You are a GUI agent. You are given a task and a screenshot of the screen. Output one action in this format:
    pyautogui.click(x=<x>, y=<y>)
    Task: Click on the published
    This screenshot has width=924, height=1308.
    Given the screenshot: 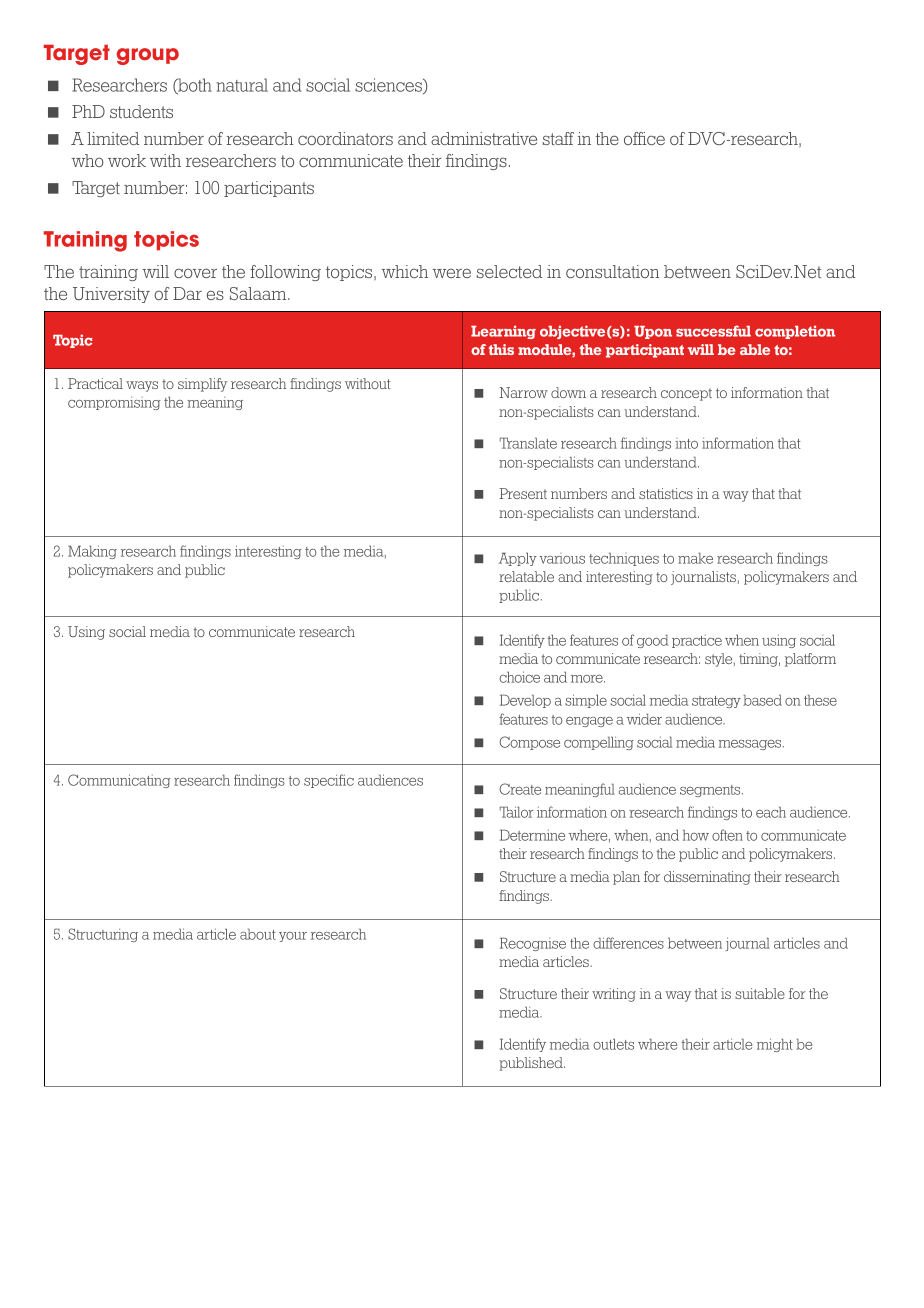 What is the action you would take?
    pyautogui.click(x=532, y=1064)
